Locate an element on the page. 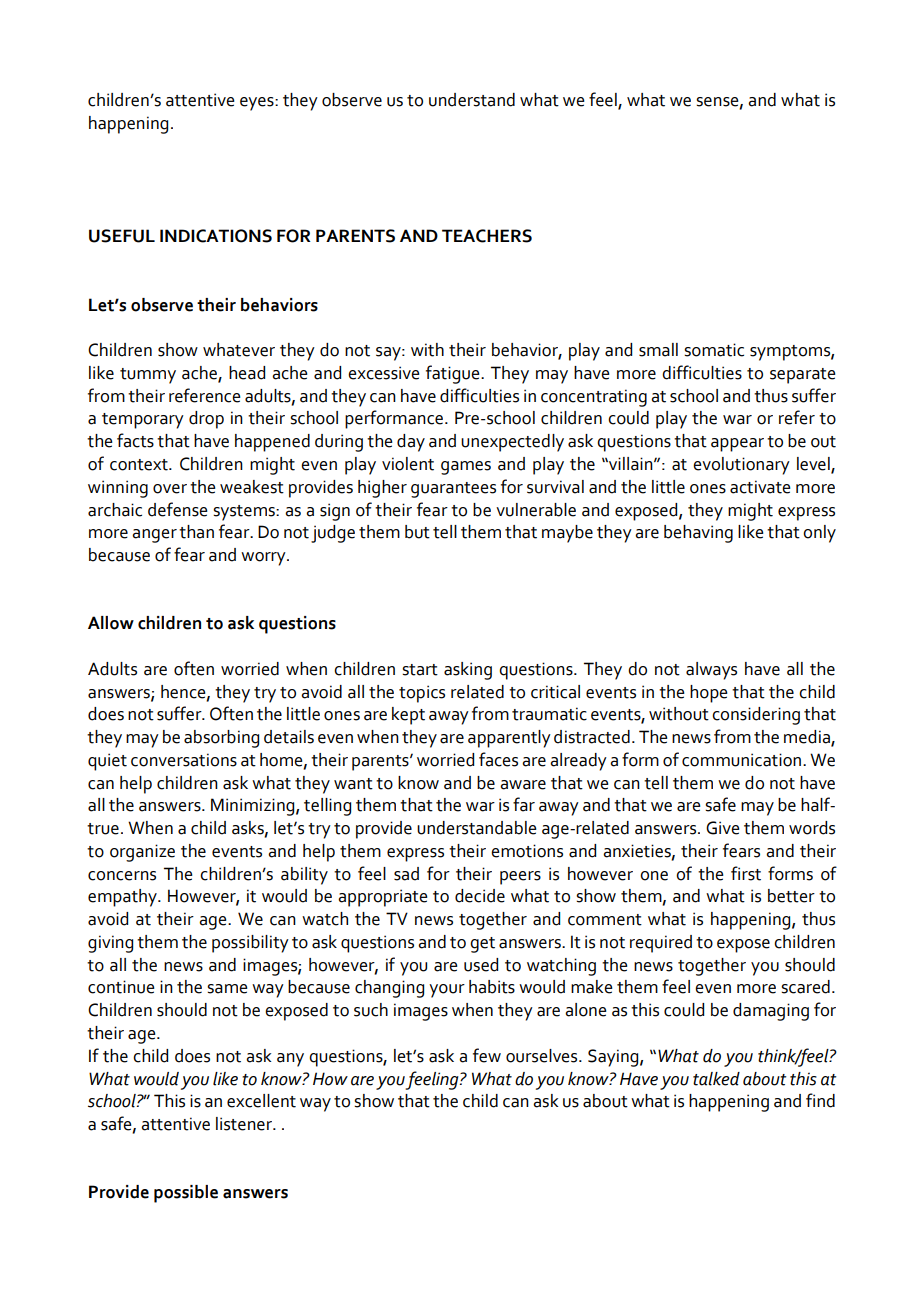 The image size is (924, 1308). asking is located at coordinates (468, 671).
